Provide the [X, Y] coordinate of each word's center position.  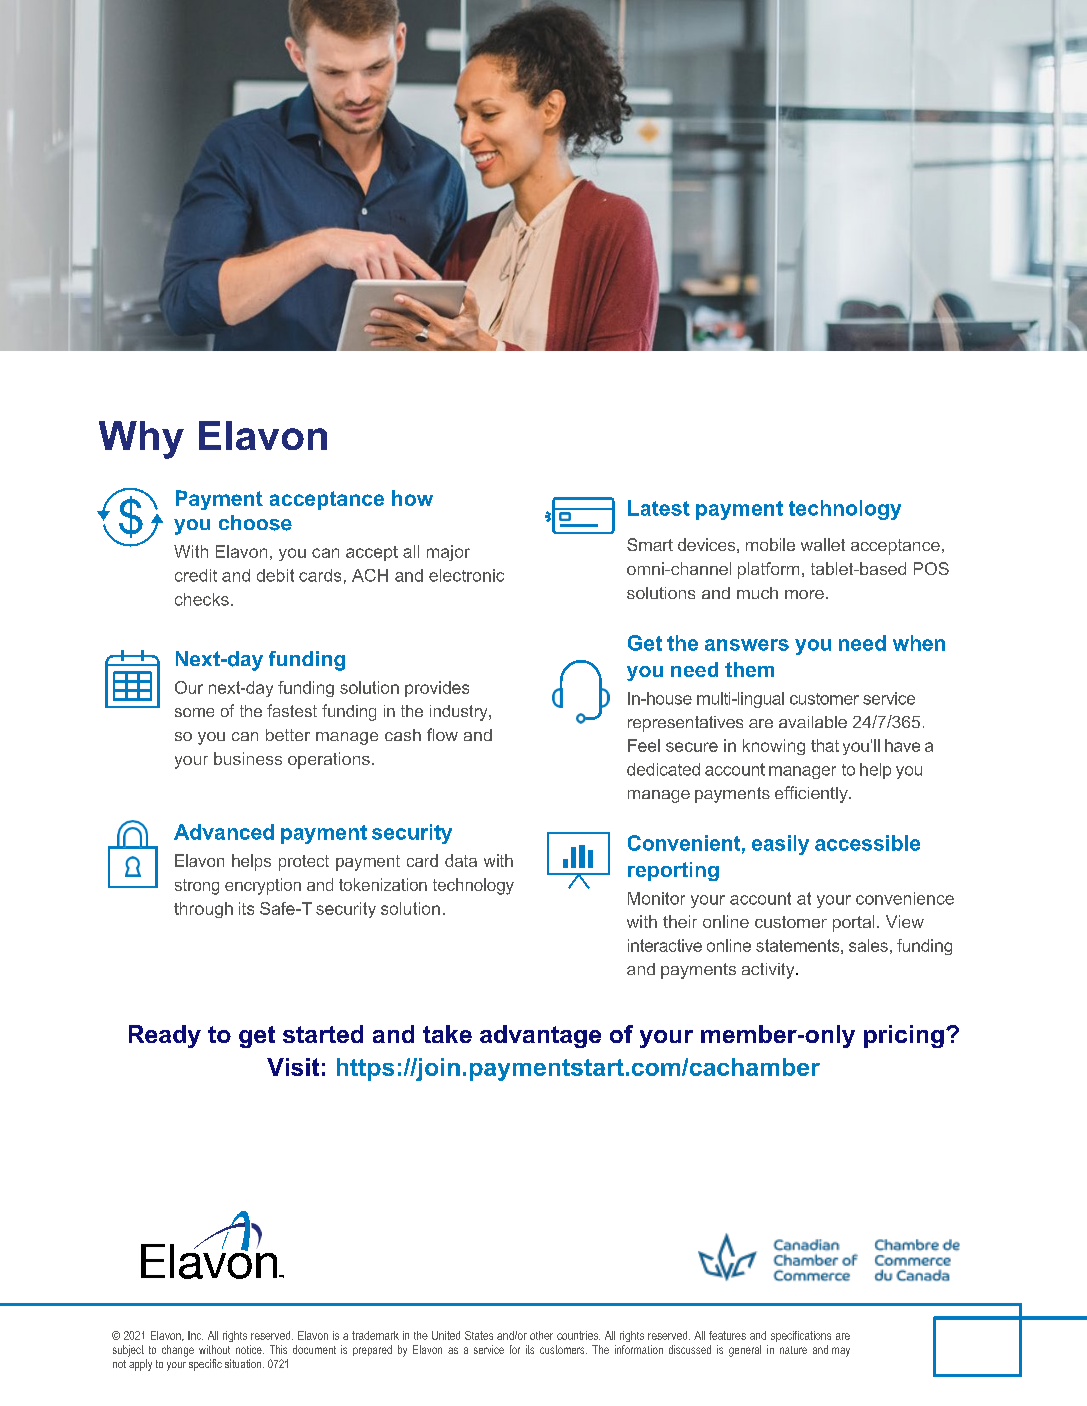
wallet [823, 544]
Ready [165, 1036]
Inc [195, 1335]
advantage [540, 1036]
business [248, 758]
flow [442, 734]
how [412, 498]
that [825, 745]
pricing [904, 1036]
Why [141, 440]
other [541, 1335]
